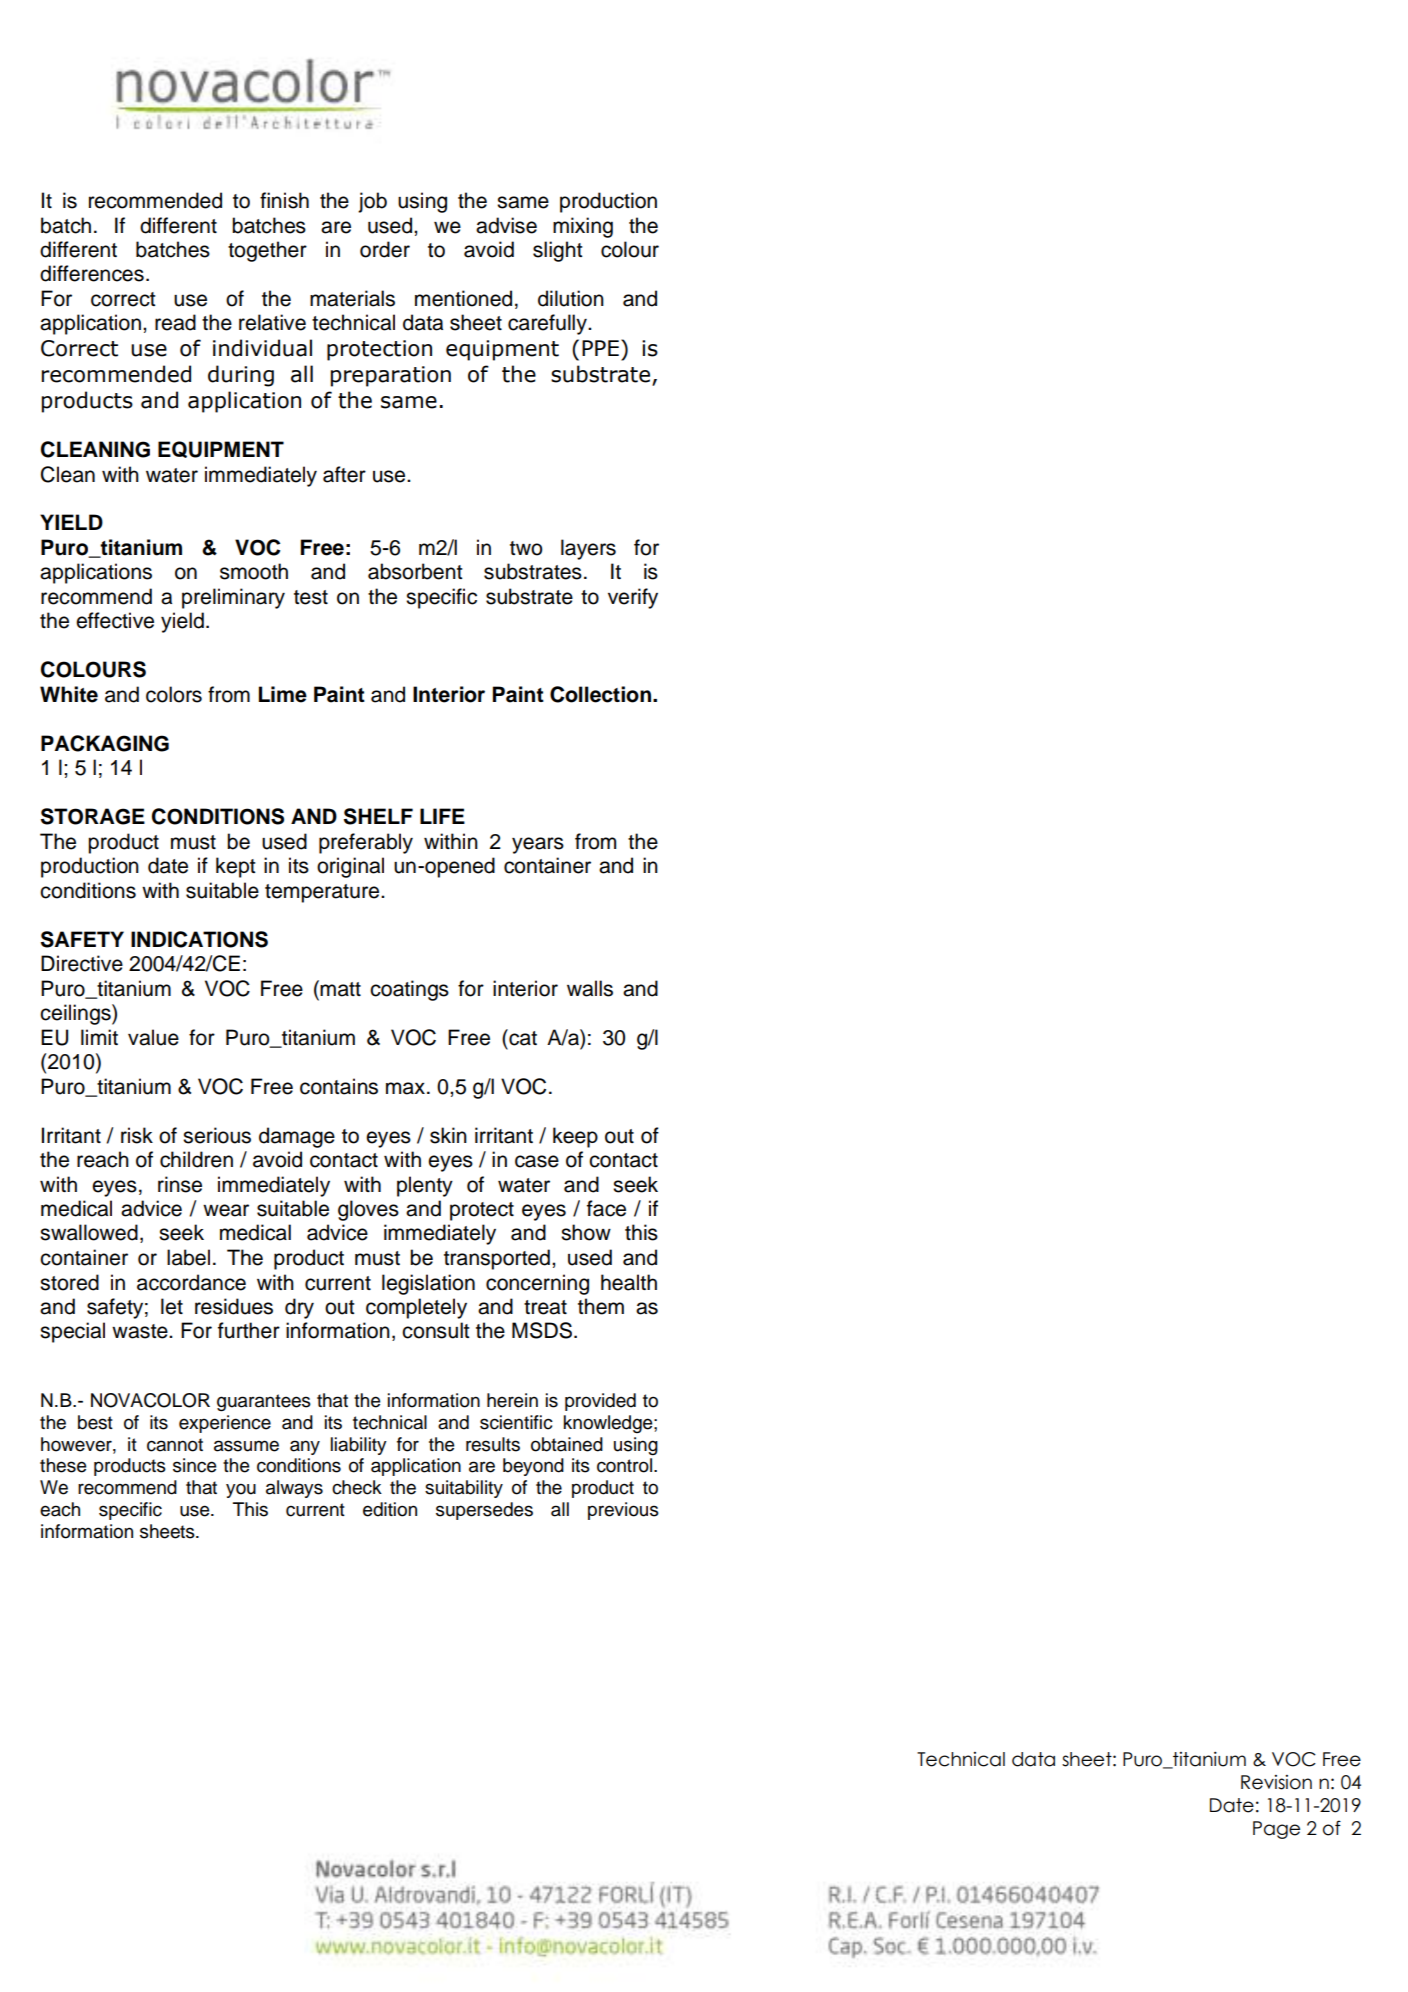 Image resolution: width=1408 pixels, height=1992 pixels. What do you see at coordinates (623, 1511) in the image?
I see `previous` at bounding box center [623, 1511].
